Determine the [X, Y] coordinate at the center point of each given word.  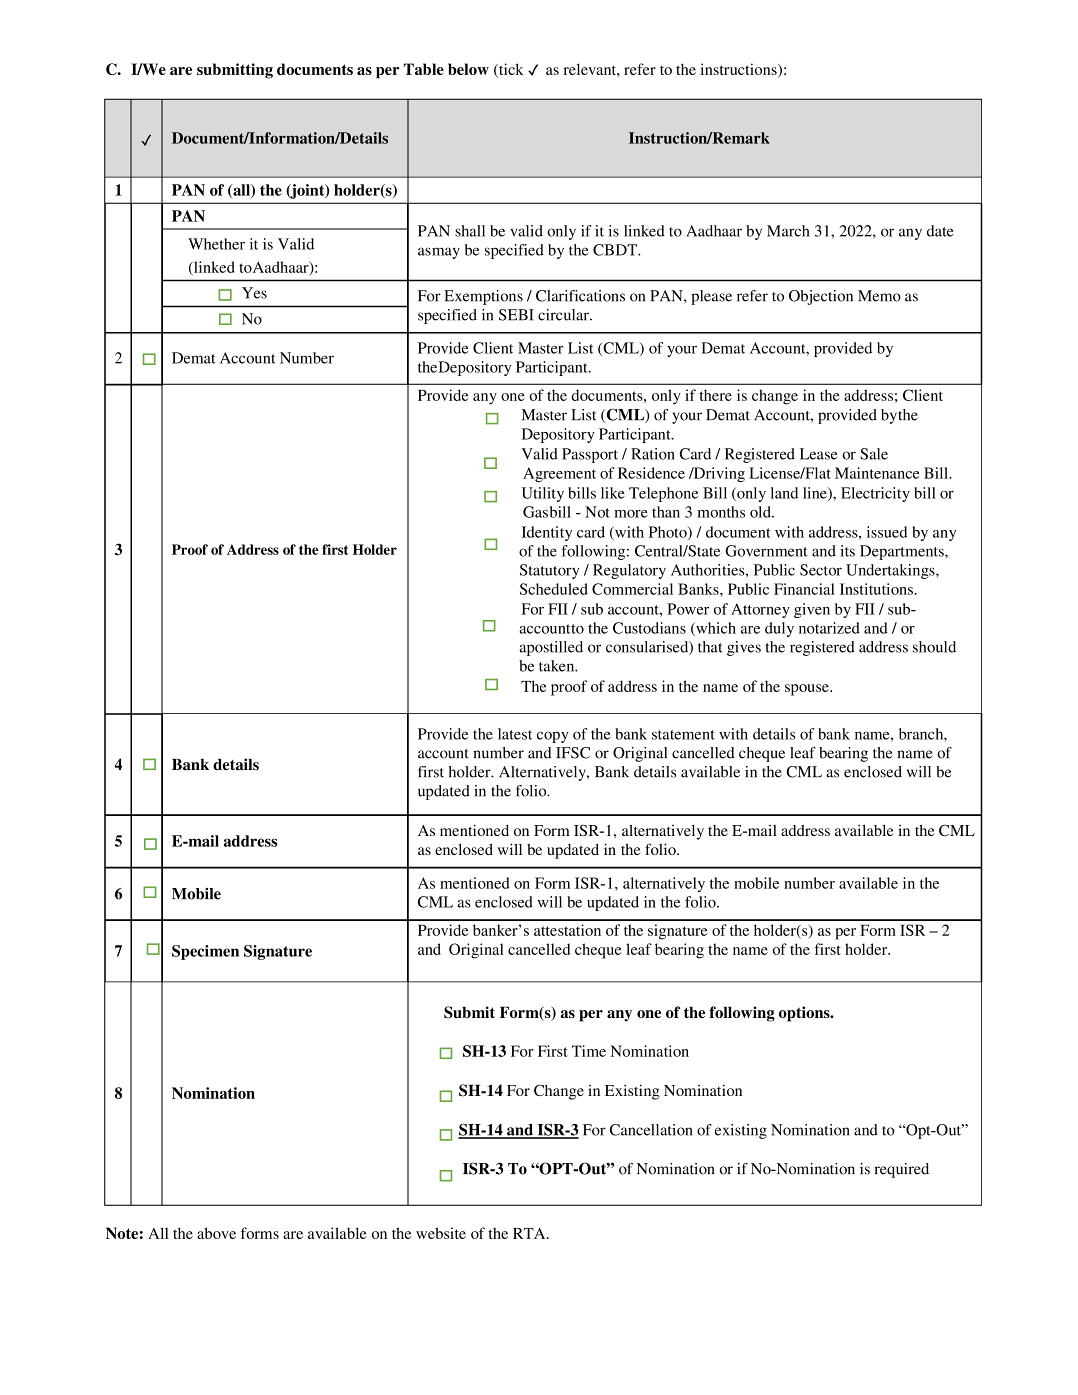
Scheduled [554, 589]
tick [510, 70]
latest [515, 734]
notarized [829, 628]
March [788, 231]
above [216, 1233]
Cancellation [651, 1130]
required [901, 1170]
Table [424, 69]
